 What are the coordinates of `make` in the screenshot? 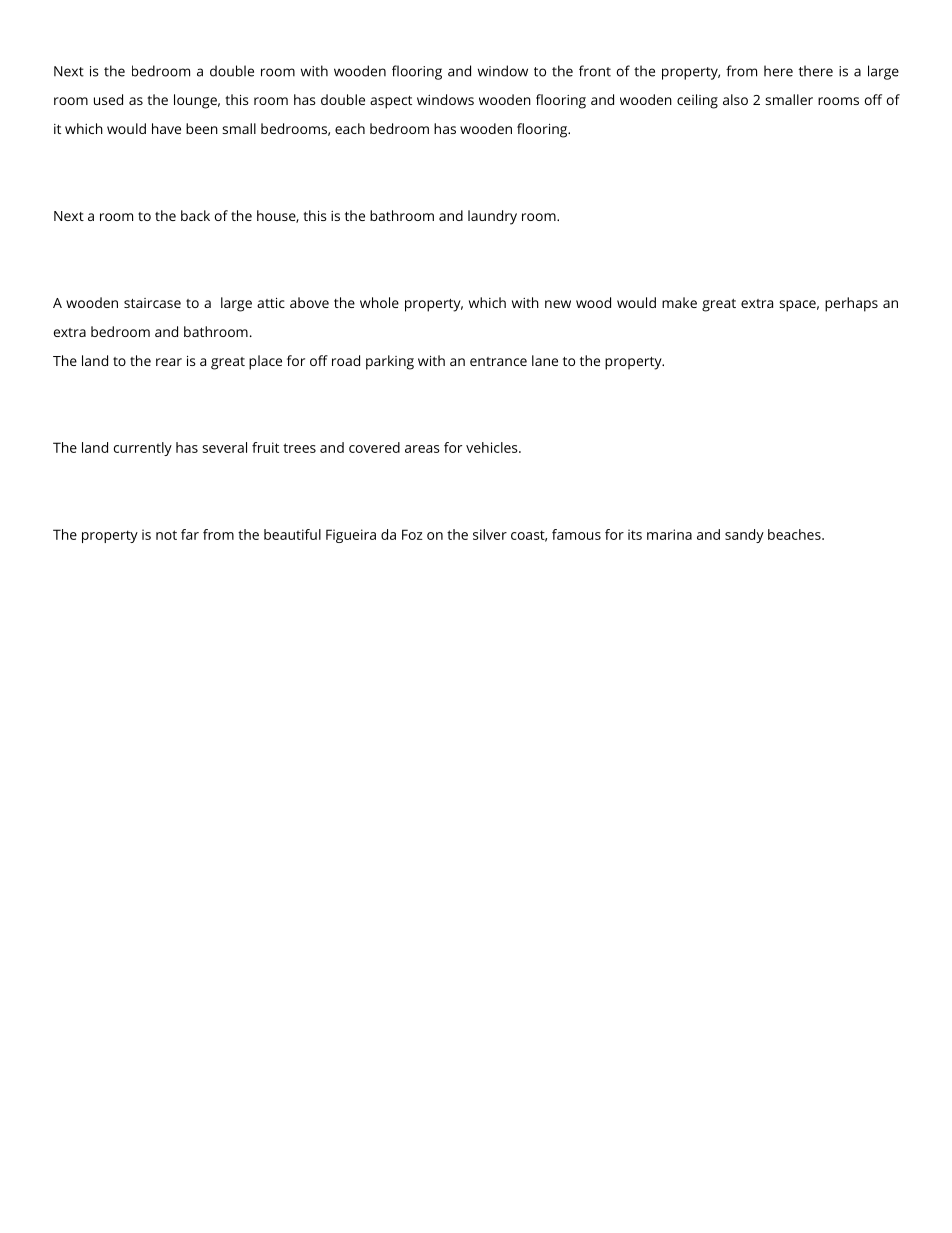 It's located at (679, 302).
